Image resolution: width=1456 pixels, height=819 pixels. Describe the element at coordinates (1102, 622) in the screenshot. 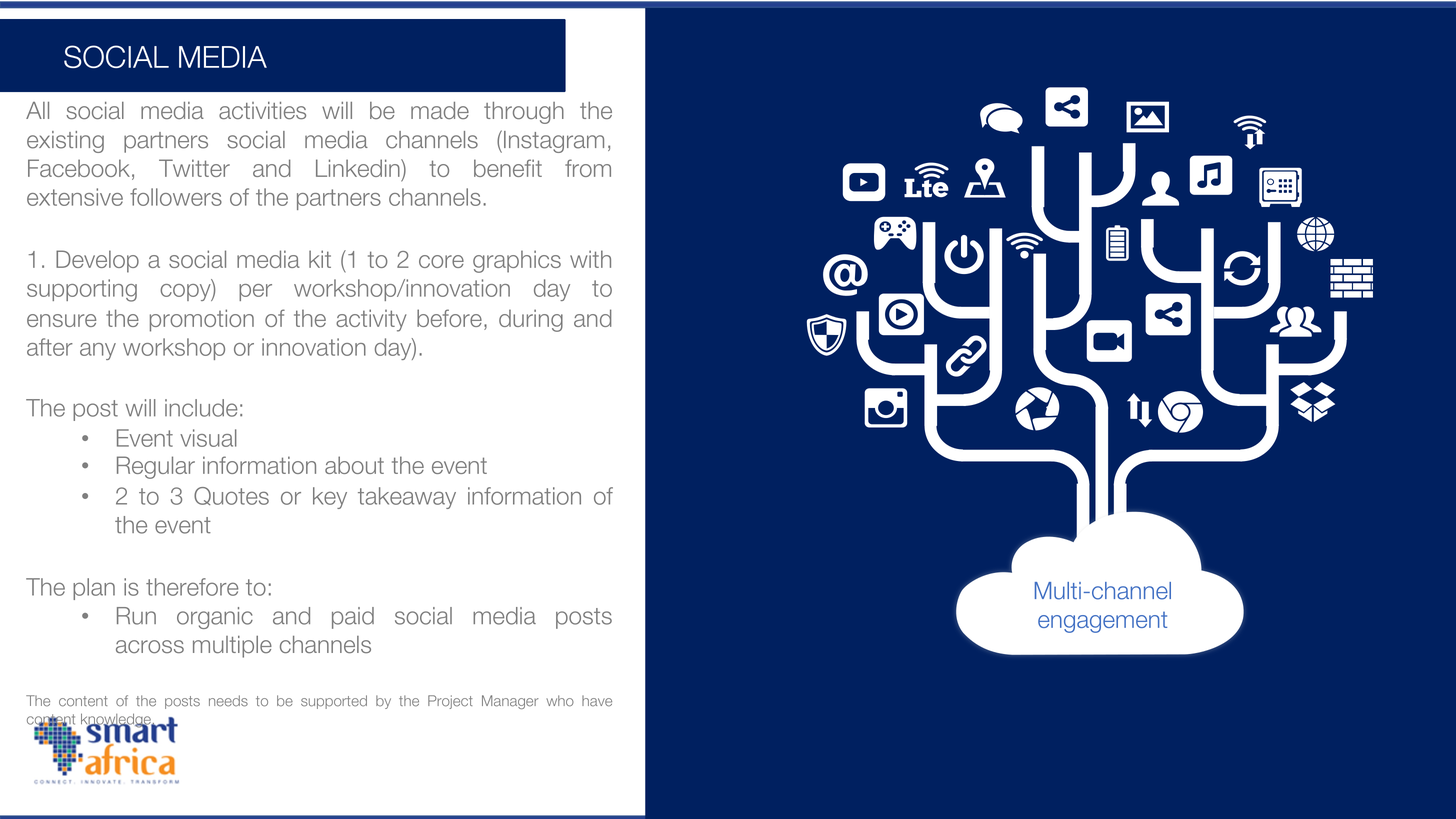

I see `engagement` at that location.
